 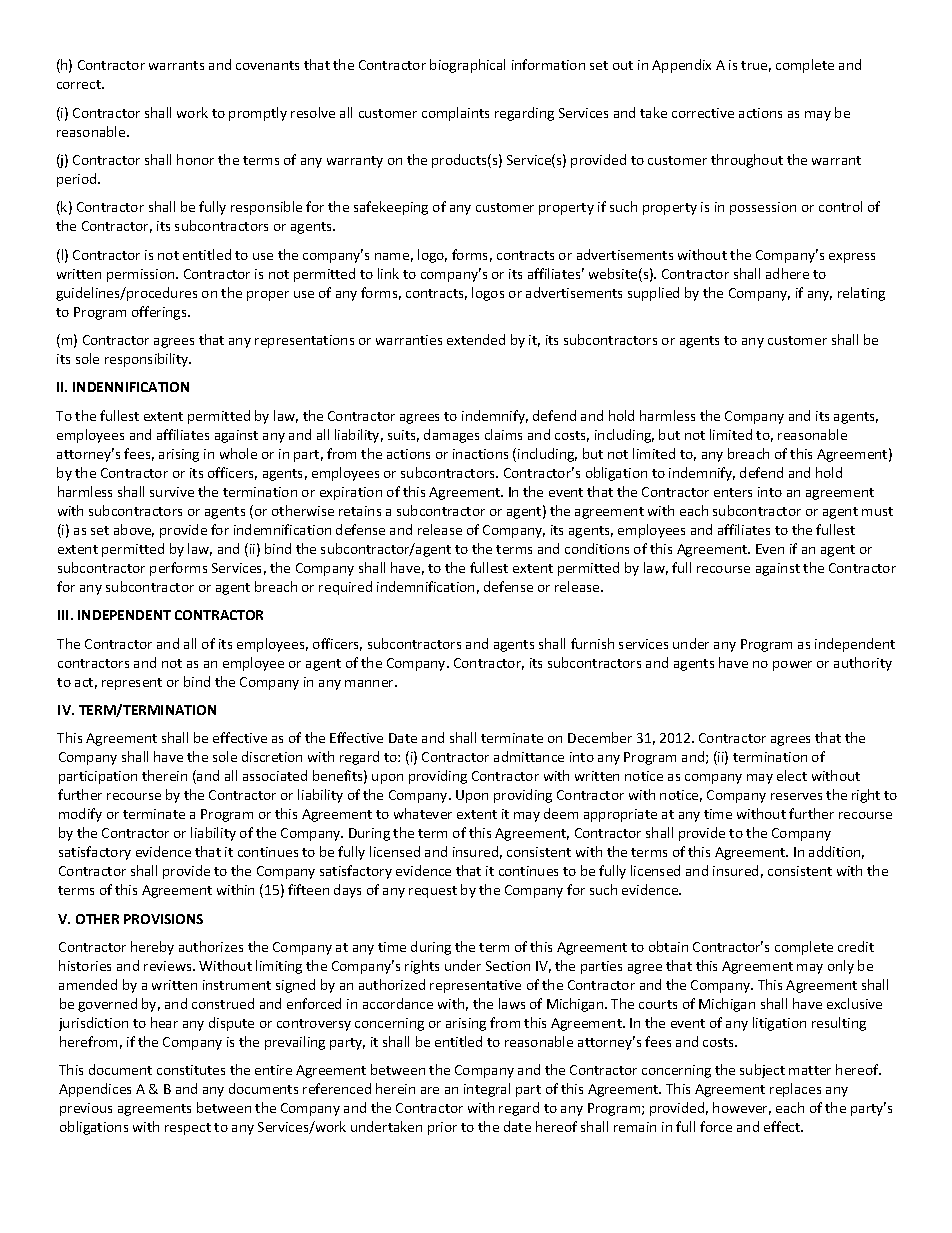 What do you see at coordinates (65, 615) in the screenshot?
I see `III` at bounding box center [65, 615].
